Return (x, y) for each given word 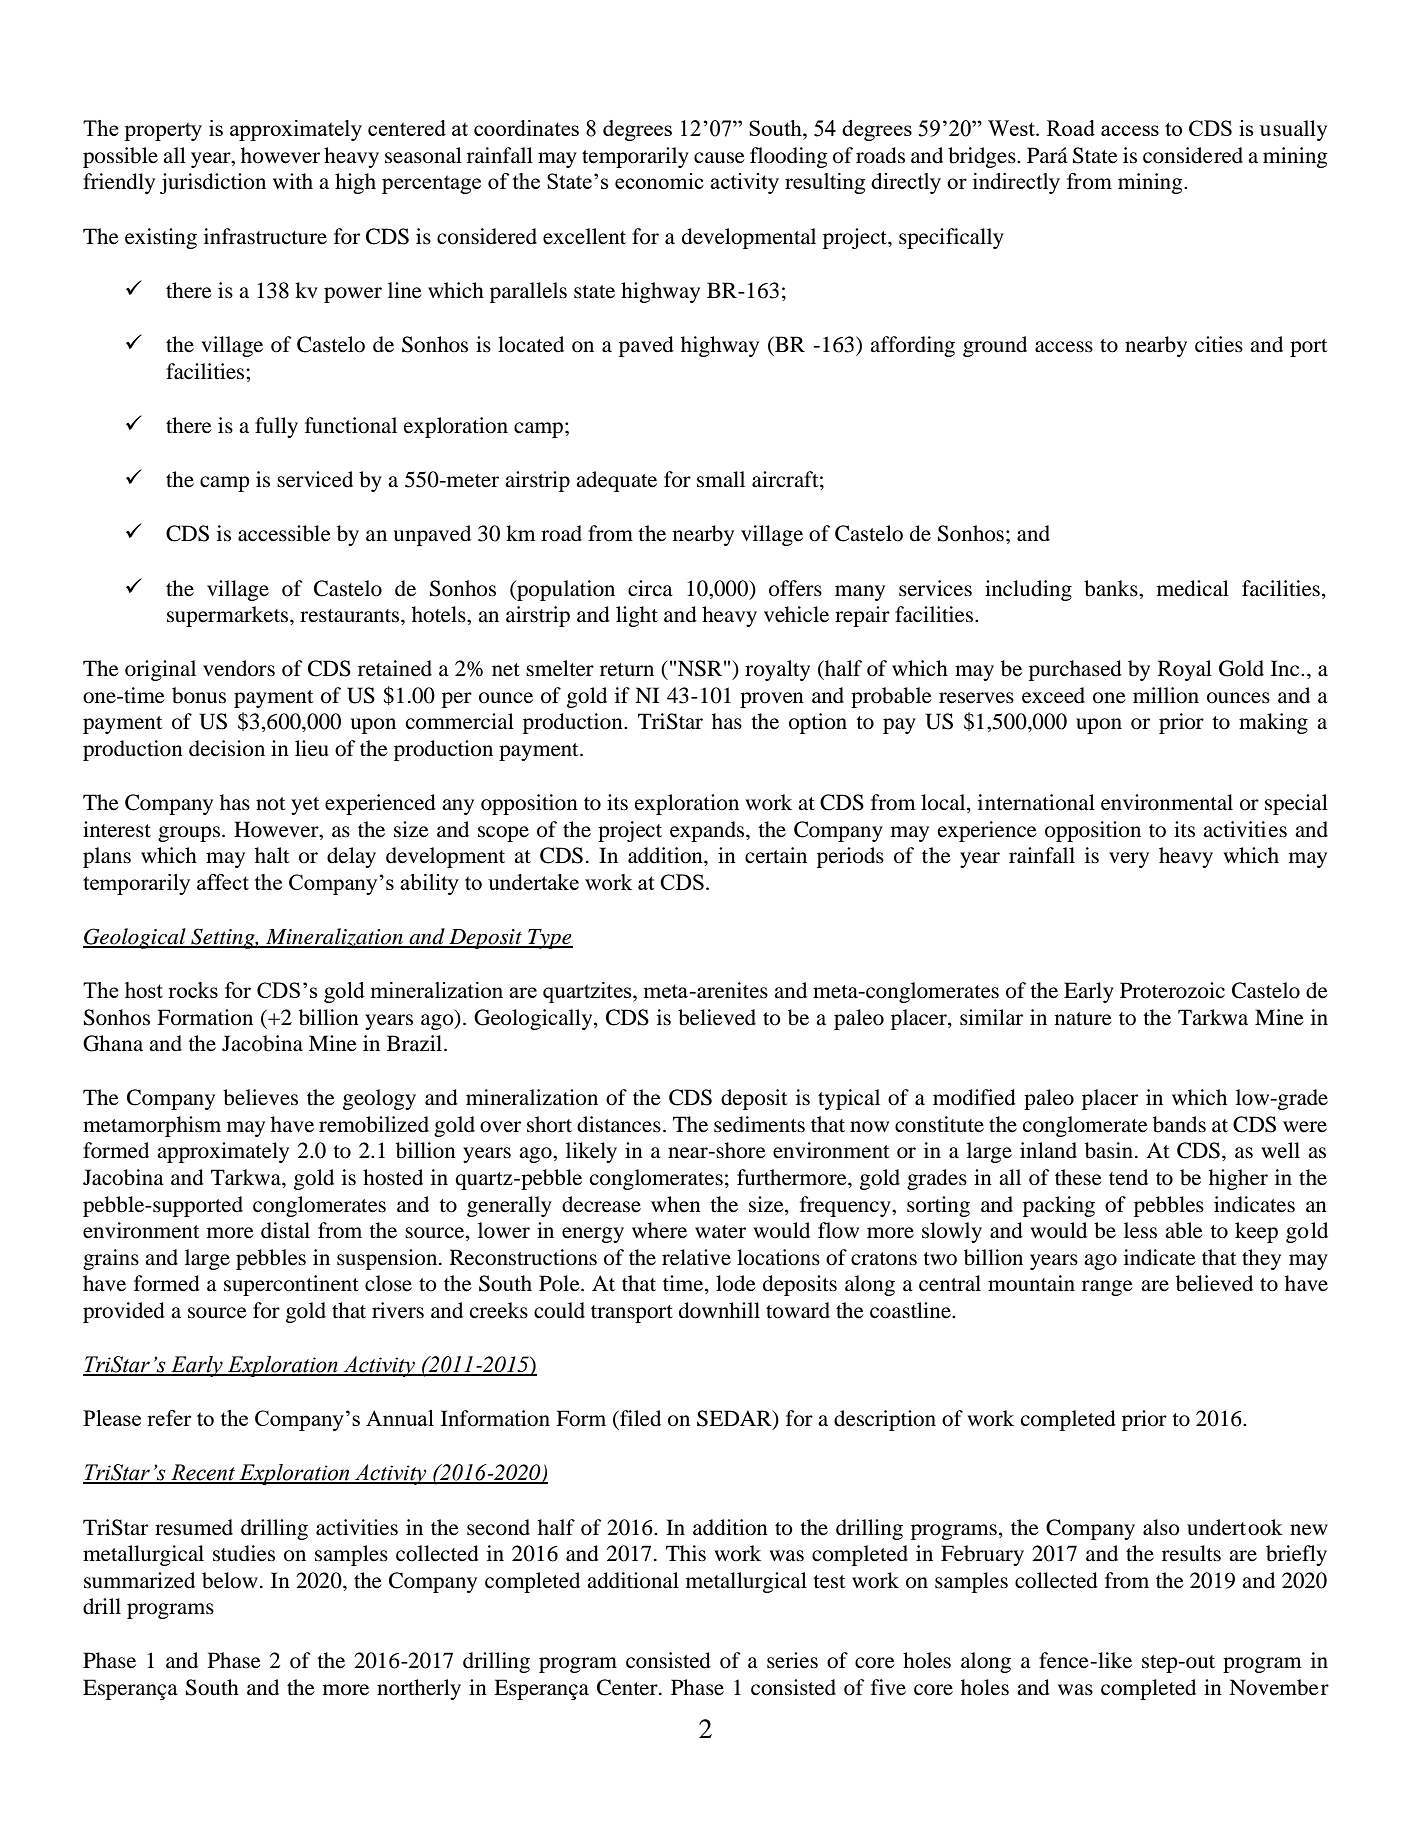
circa (650, 588)
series (792, 1660)
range (1107, 1288)
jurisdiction (213, 183)
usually (1293, 130)
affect (223, 882)
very (1129, 860)
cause (719, 158)
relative (696, 1257)
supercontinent (291, 1285)
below (230, 1580)
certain (776, 855)
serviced (315, 479)
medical (1193, 588)
